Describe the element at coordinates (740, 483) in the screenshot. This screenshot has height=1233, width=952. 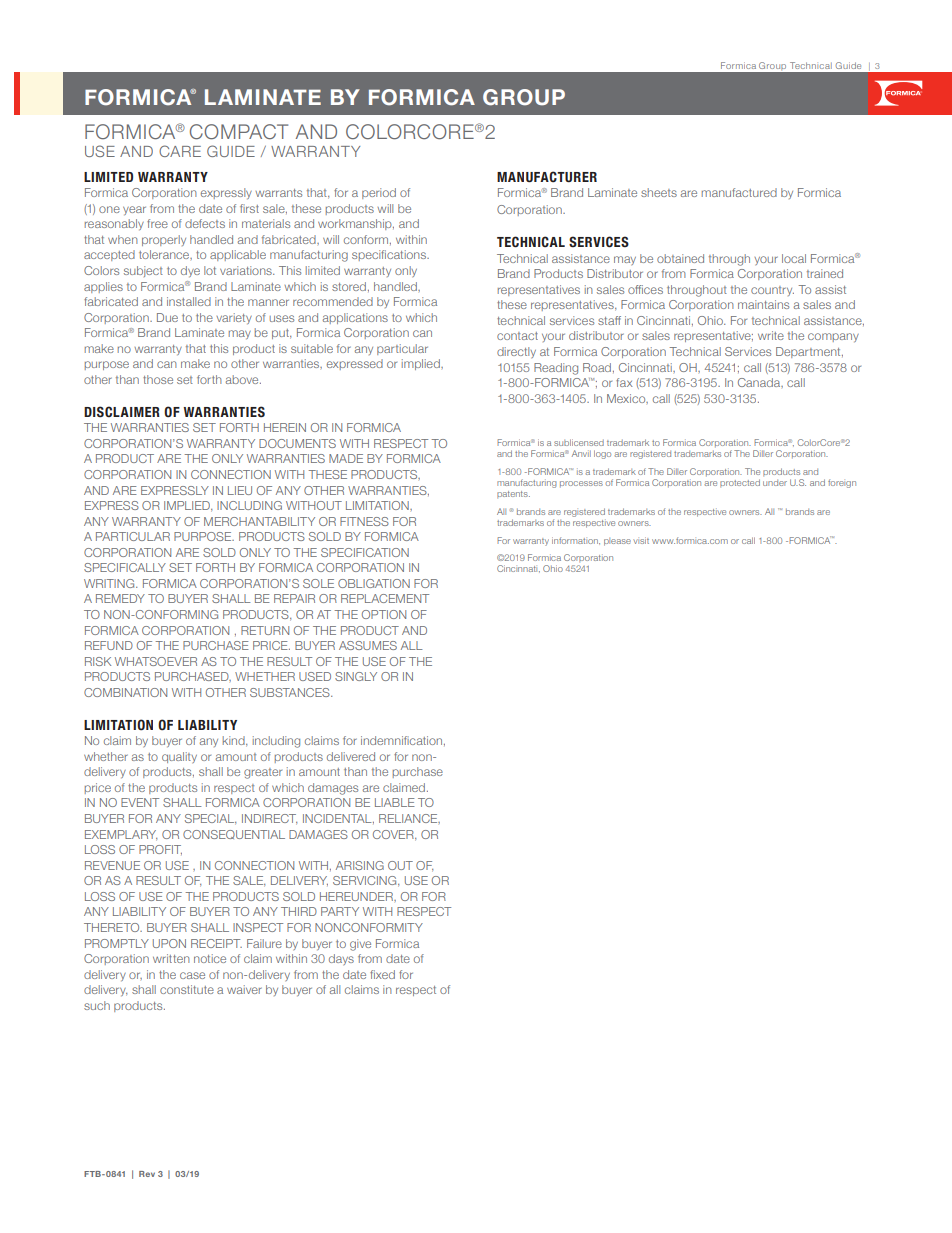
I see `protected` at that location.
